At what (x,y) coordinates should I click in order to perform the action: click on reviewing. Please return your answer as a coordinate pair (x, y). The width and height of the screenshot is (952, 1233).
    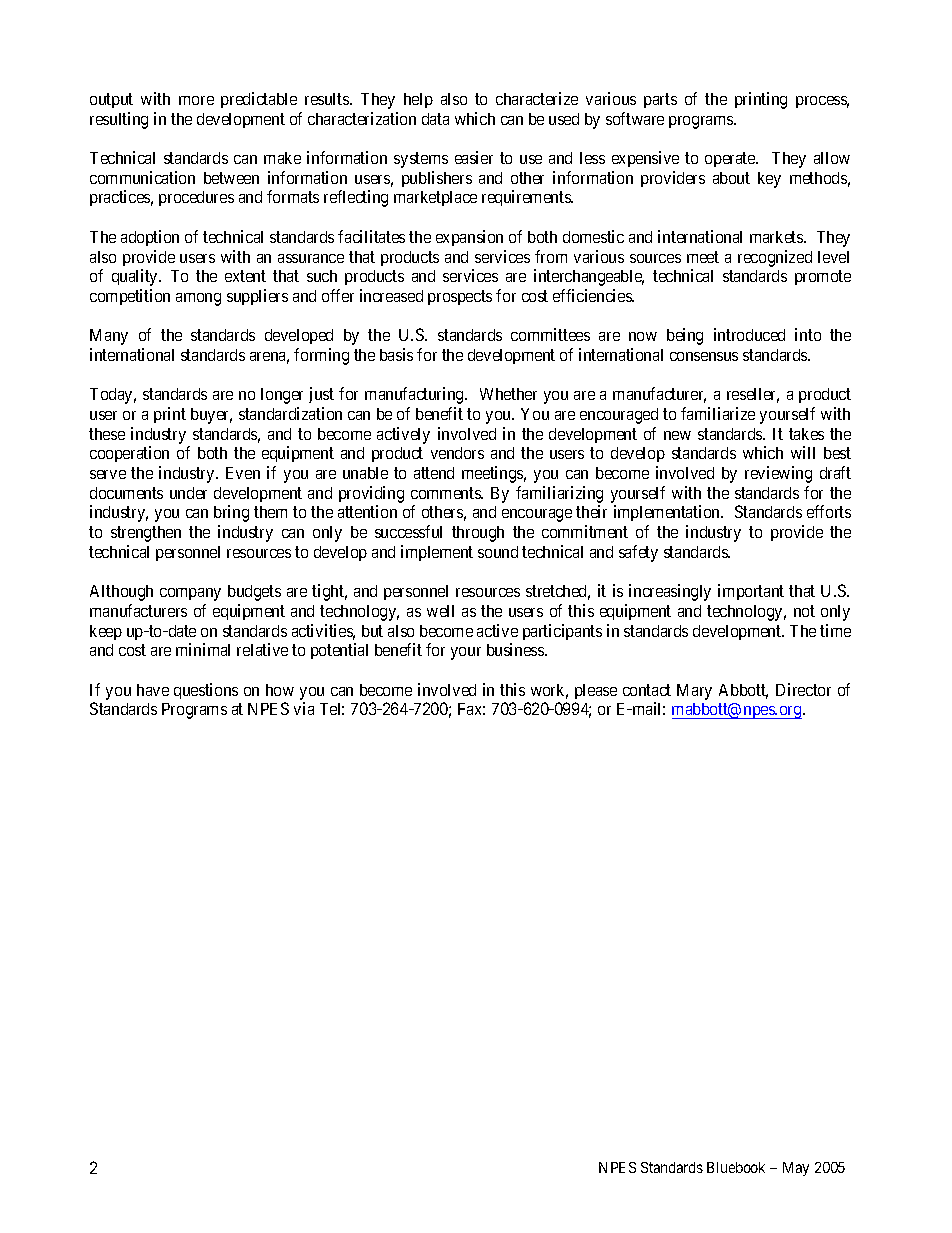
    Looking at the image, I should click on (778, 474).
